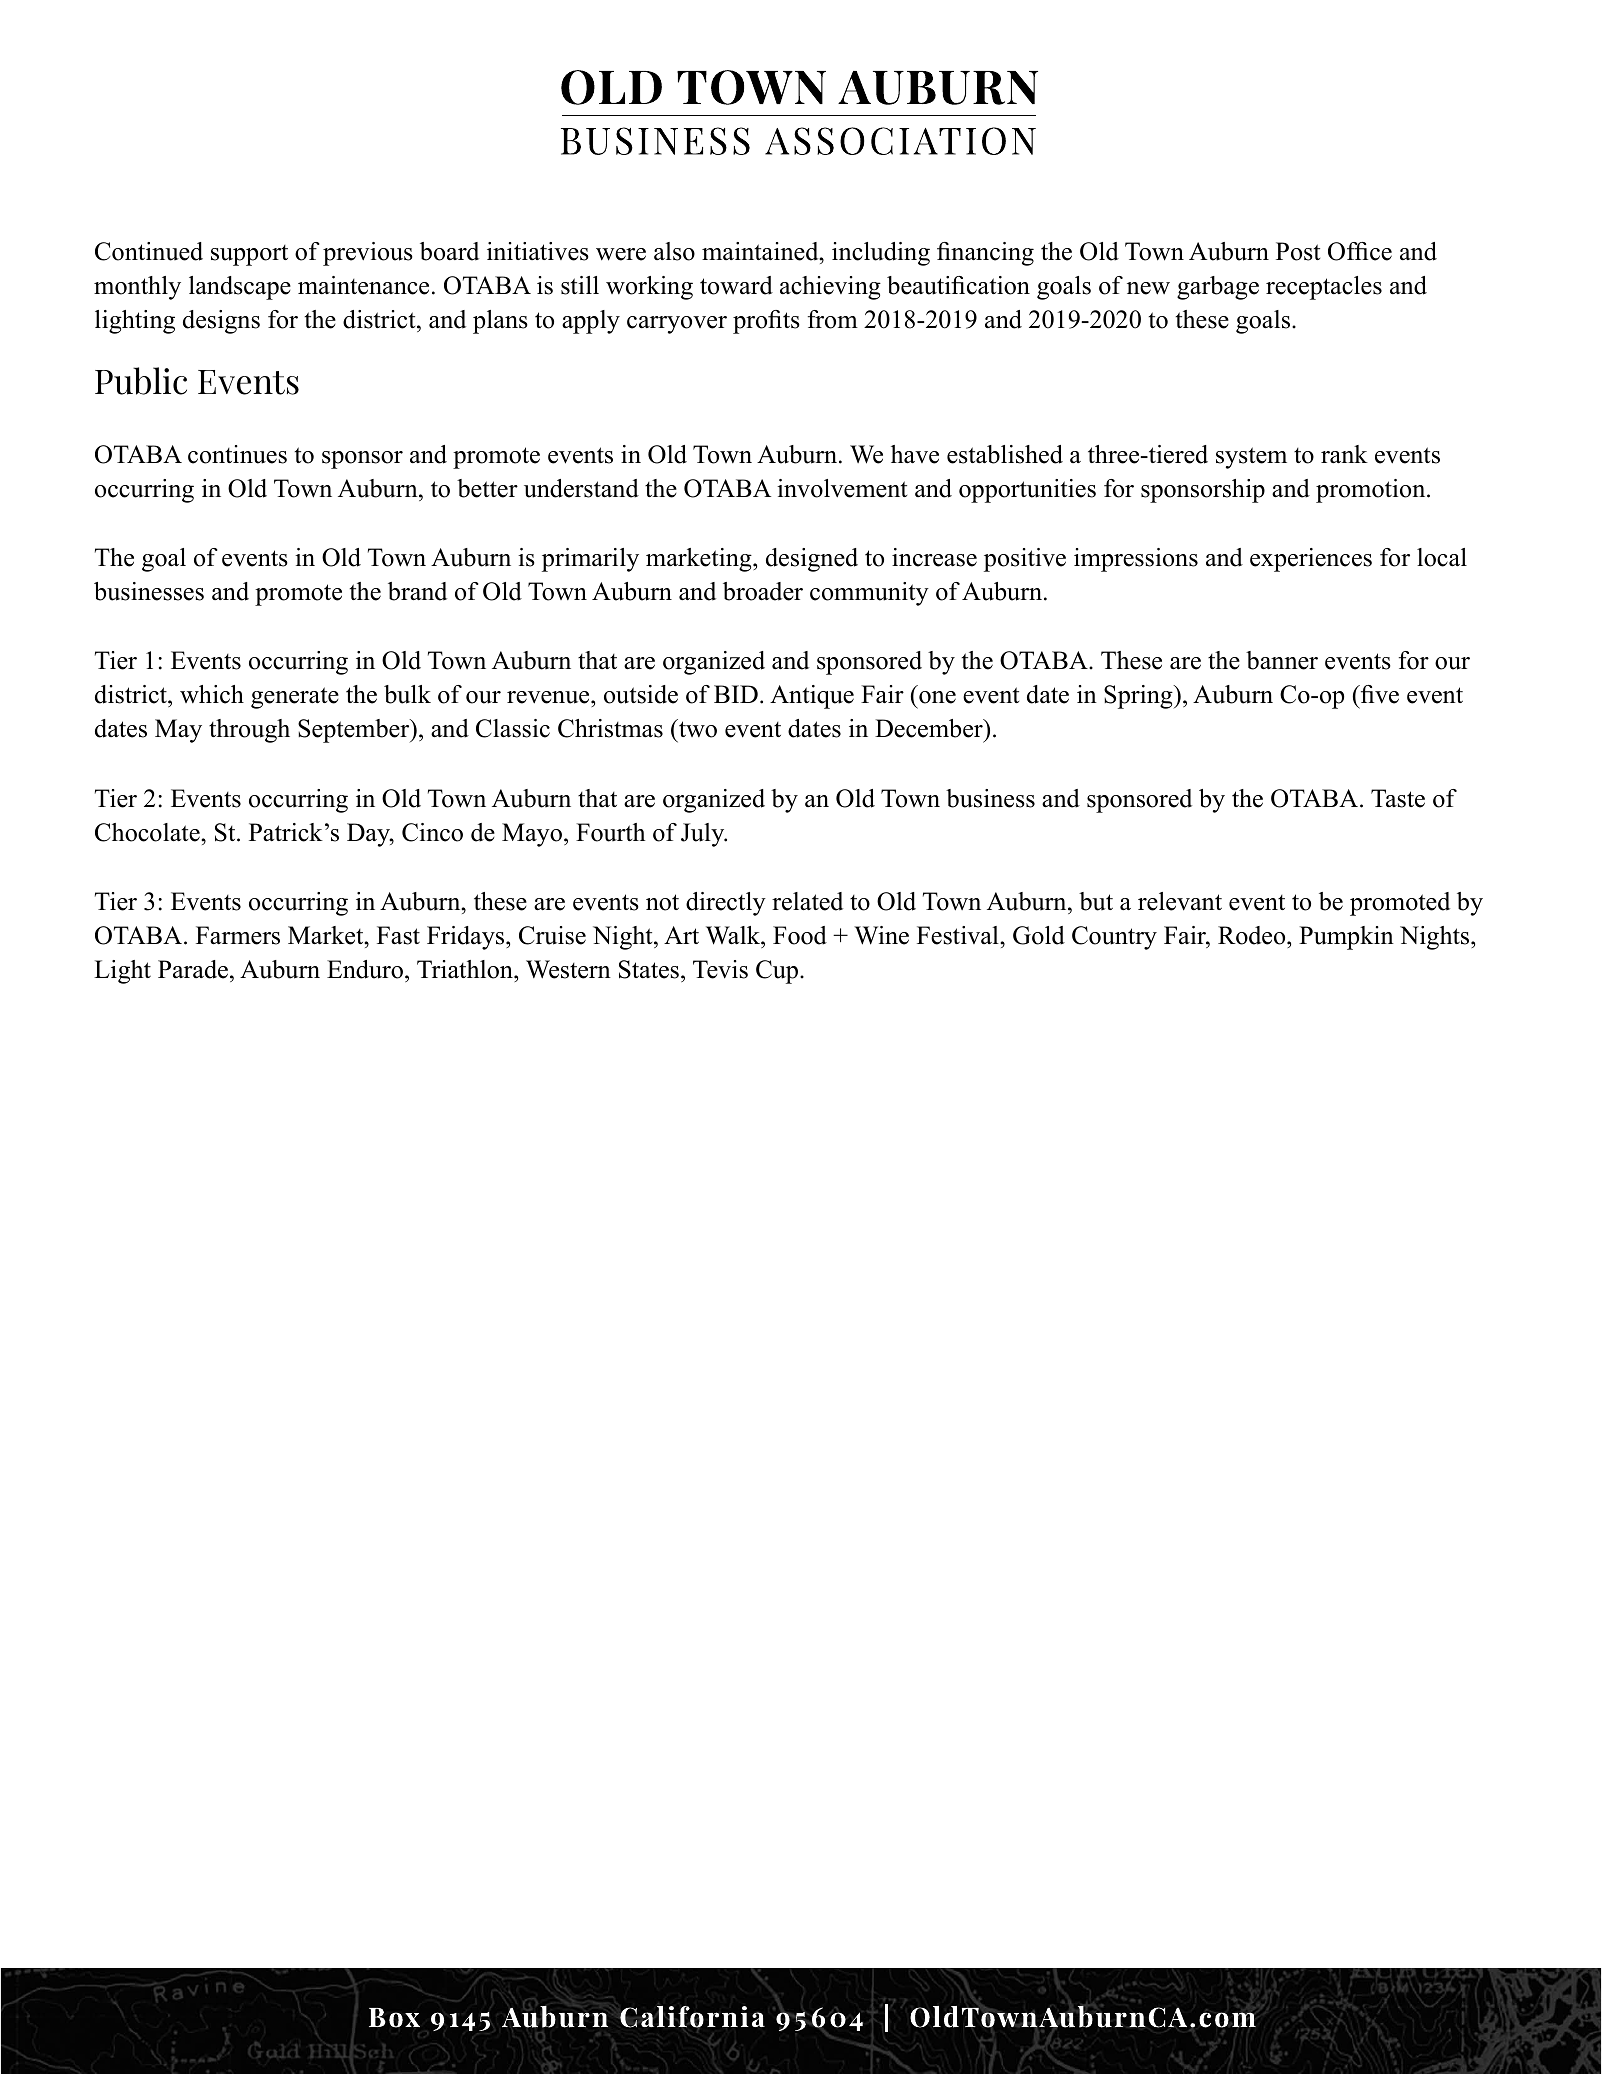  Describe the element at coordinates (763, 591) in the document. I see `broader` at that location.
